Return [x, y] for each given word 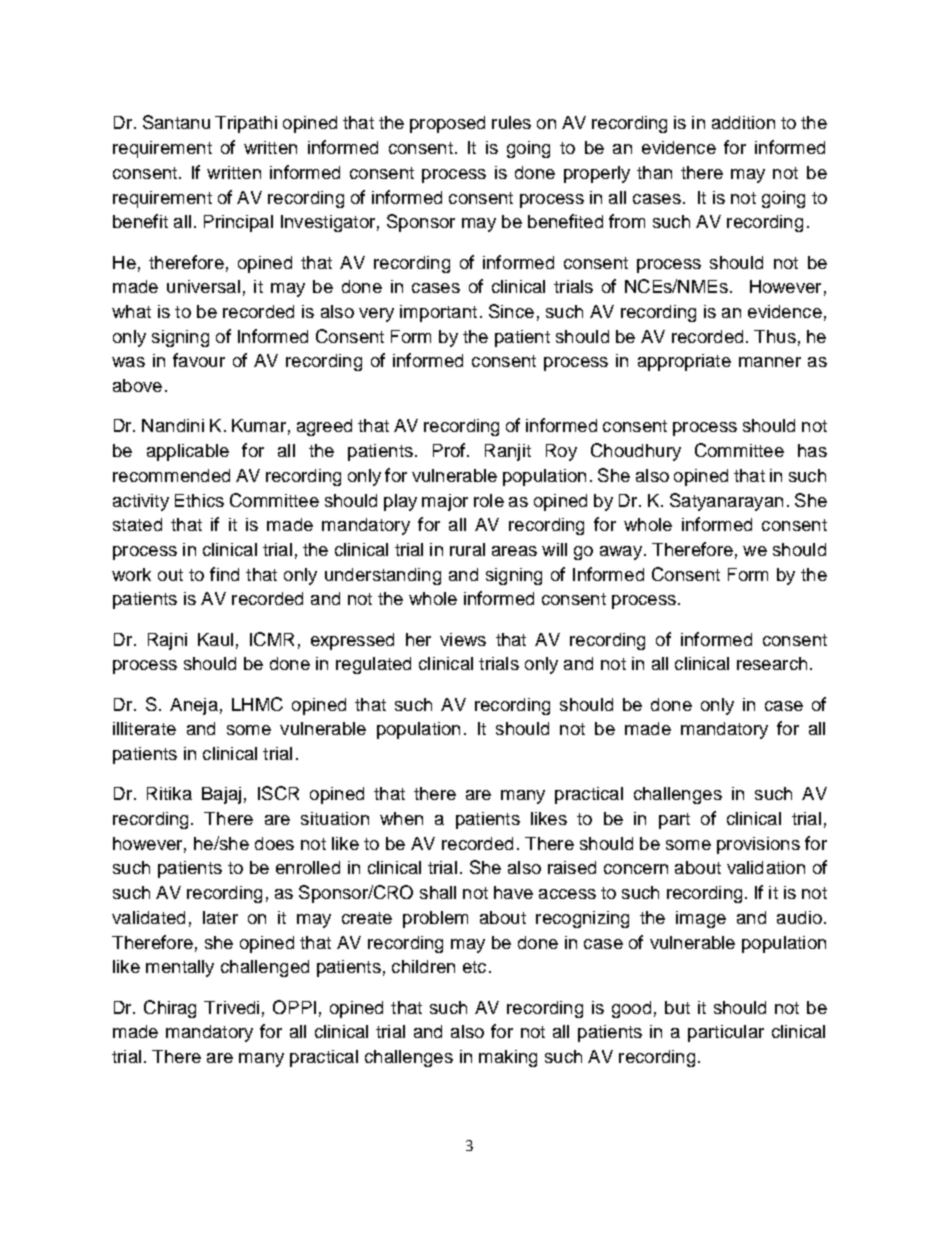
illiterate [144, 728]
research [772, 663]
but [677, 1007]
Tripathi [246, 124]
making [508, 1058]
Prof [449, 450]
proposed [447, 124]
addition [743, 122]
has [812, 450]
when [401, 818]
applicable [188, 452]
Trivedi [231, 1007]
